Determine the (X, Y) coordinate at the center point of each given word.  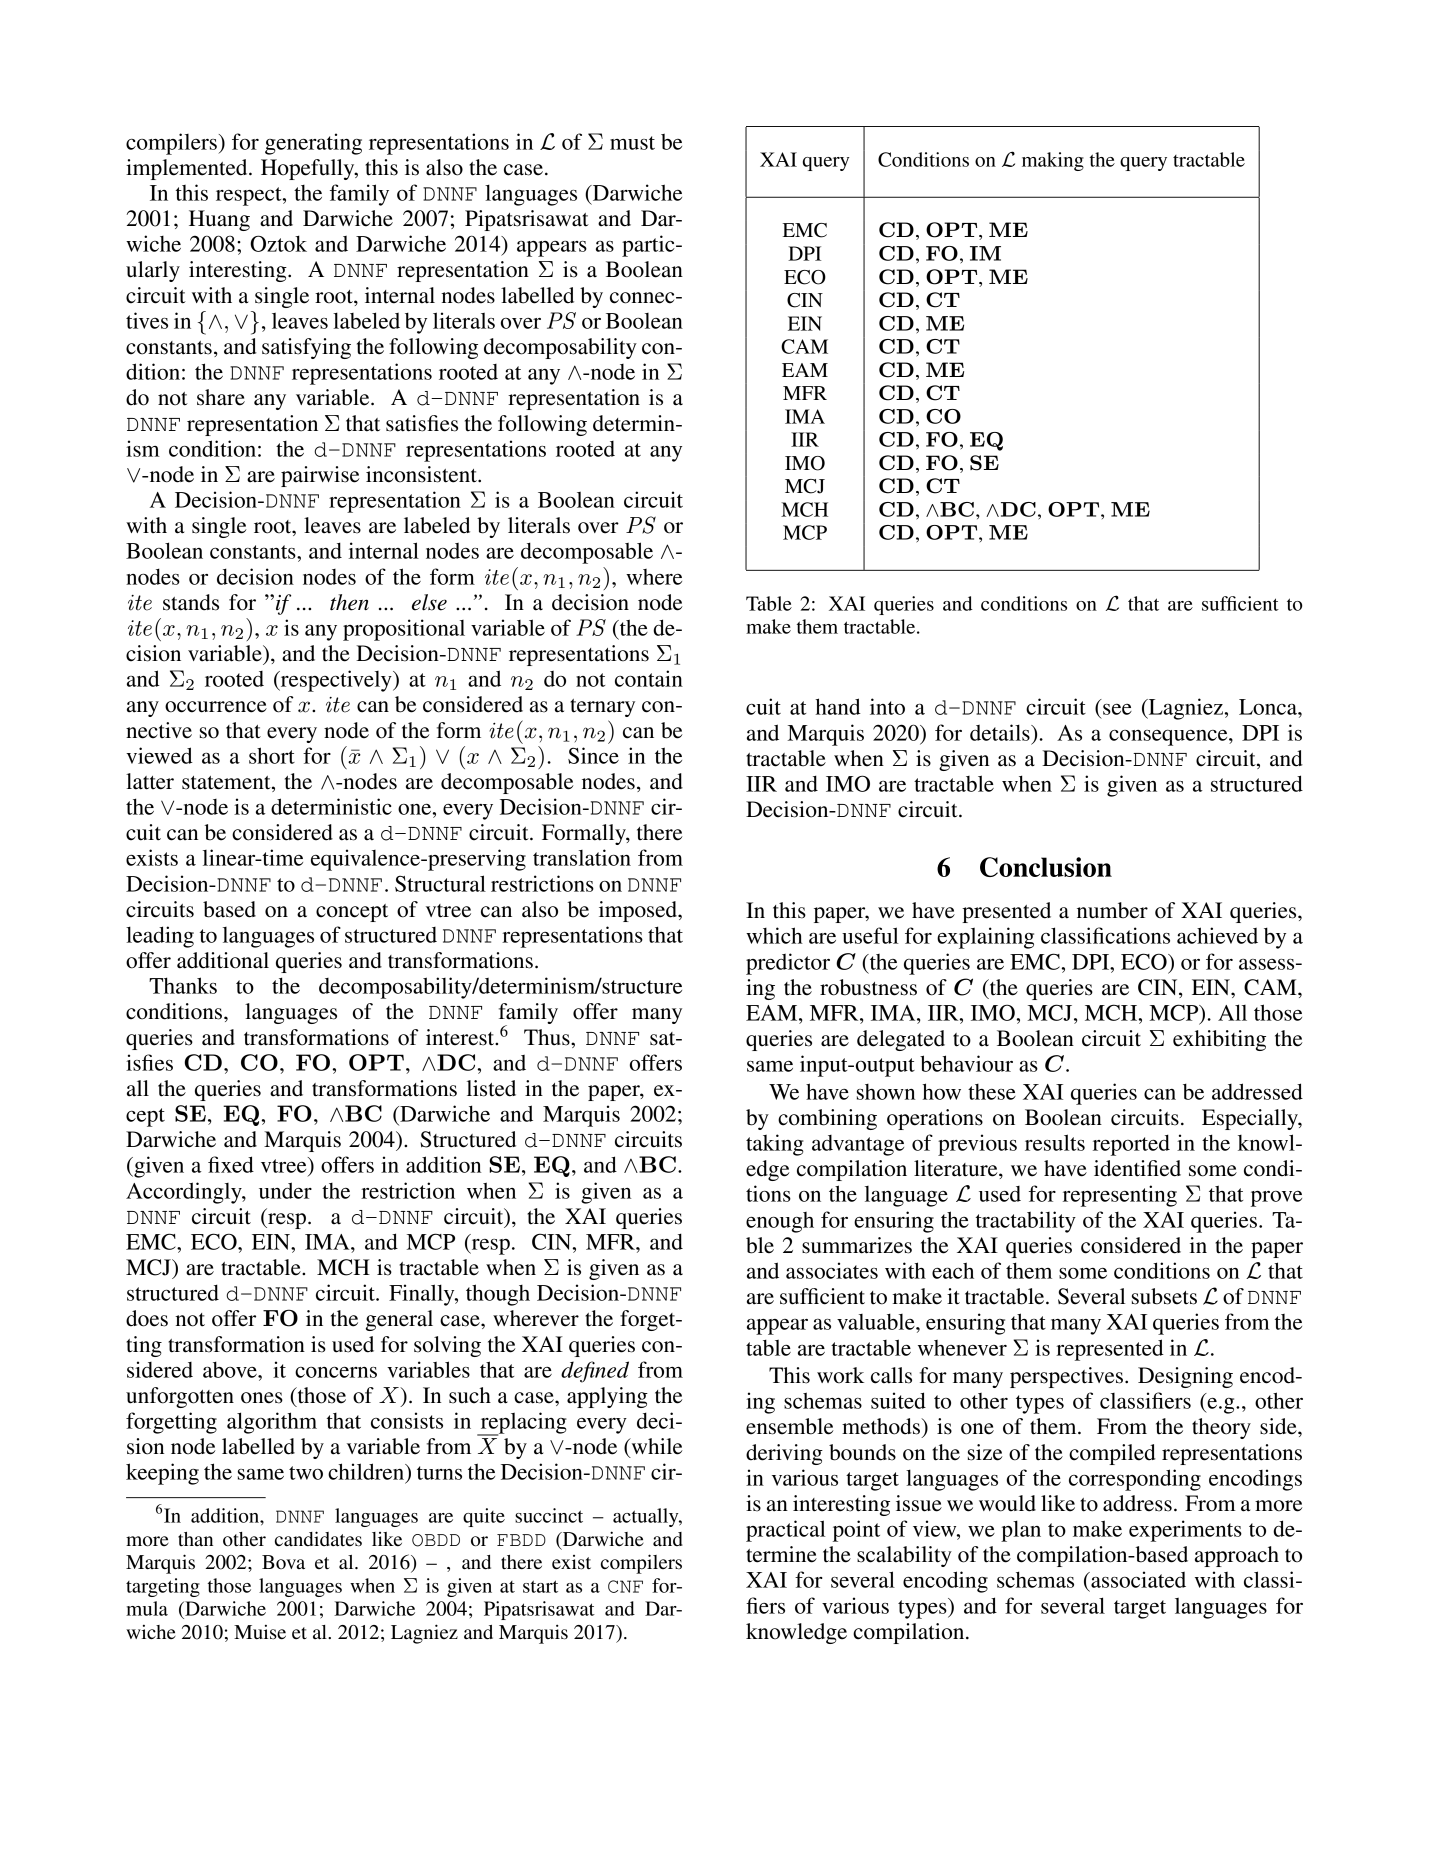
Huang (219, 220)
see (1117, 709)
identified (1137, 1168)
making (1053, 161)
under (285, 1190)
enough (780, 1222)
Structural (440, 883)
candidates (318, 1539)
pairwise (320, 476)
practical (785, 1531)
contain (649, 678)
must (632, 143)
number (1112, 910)
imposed (639, 911)
